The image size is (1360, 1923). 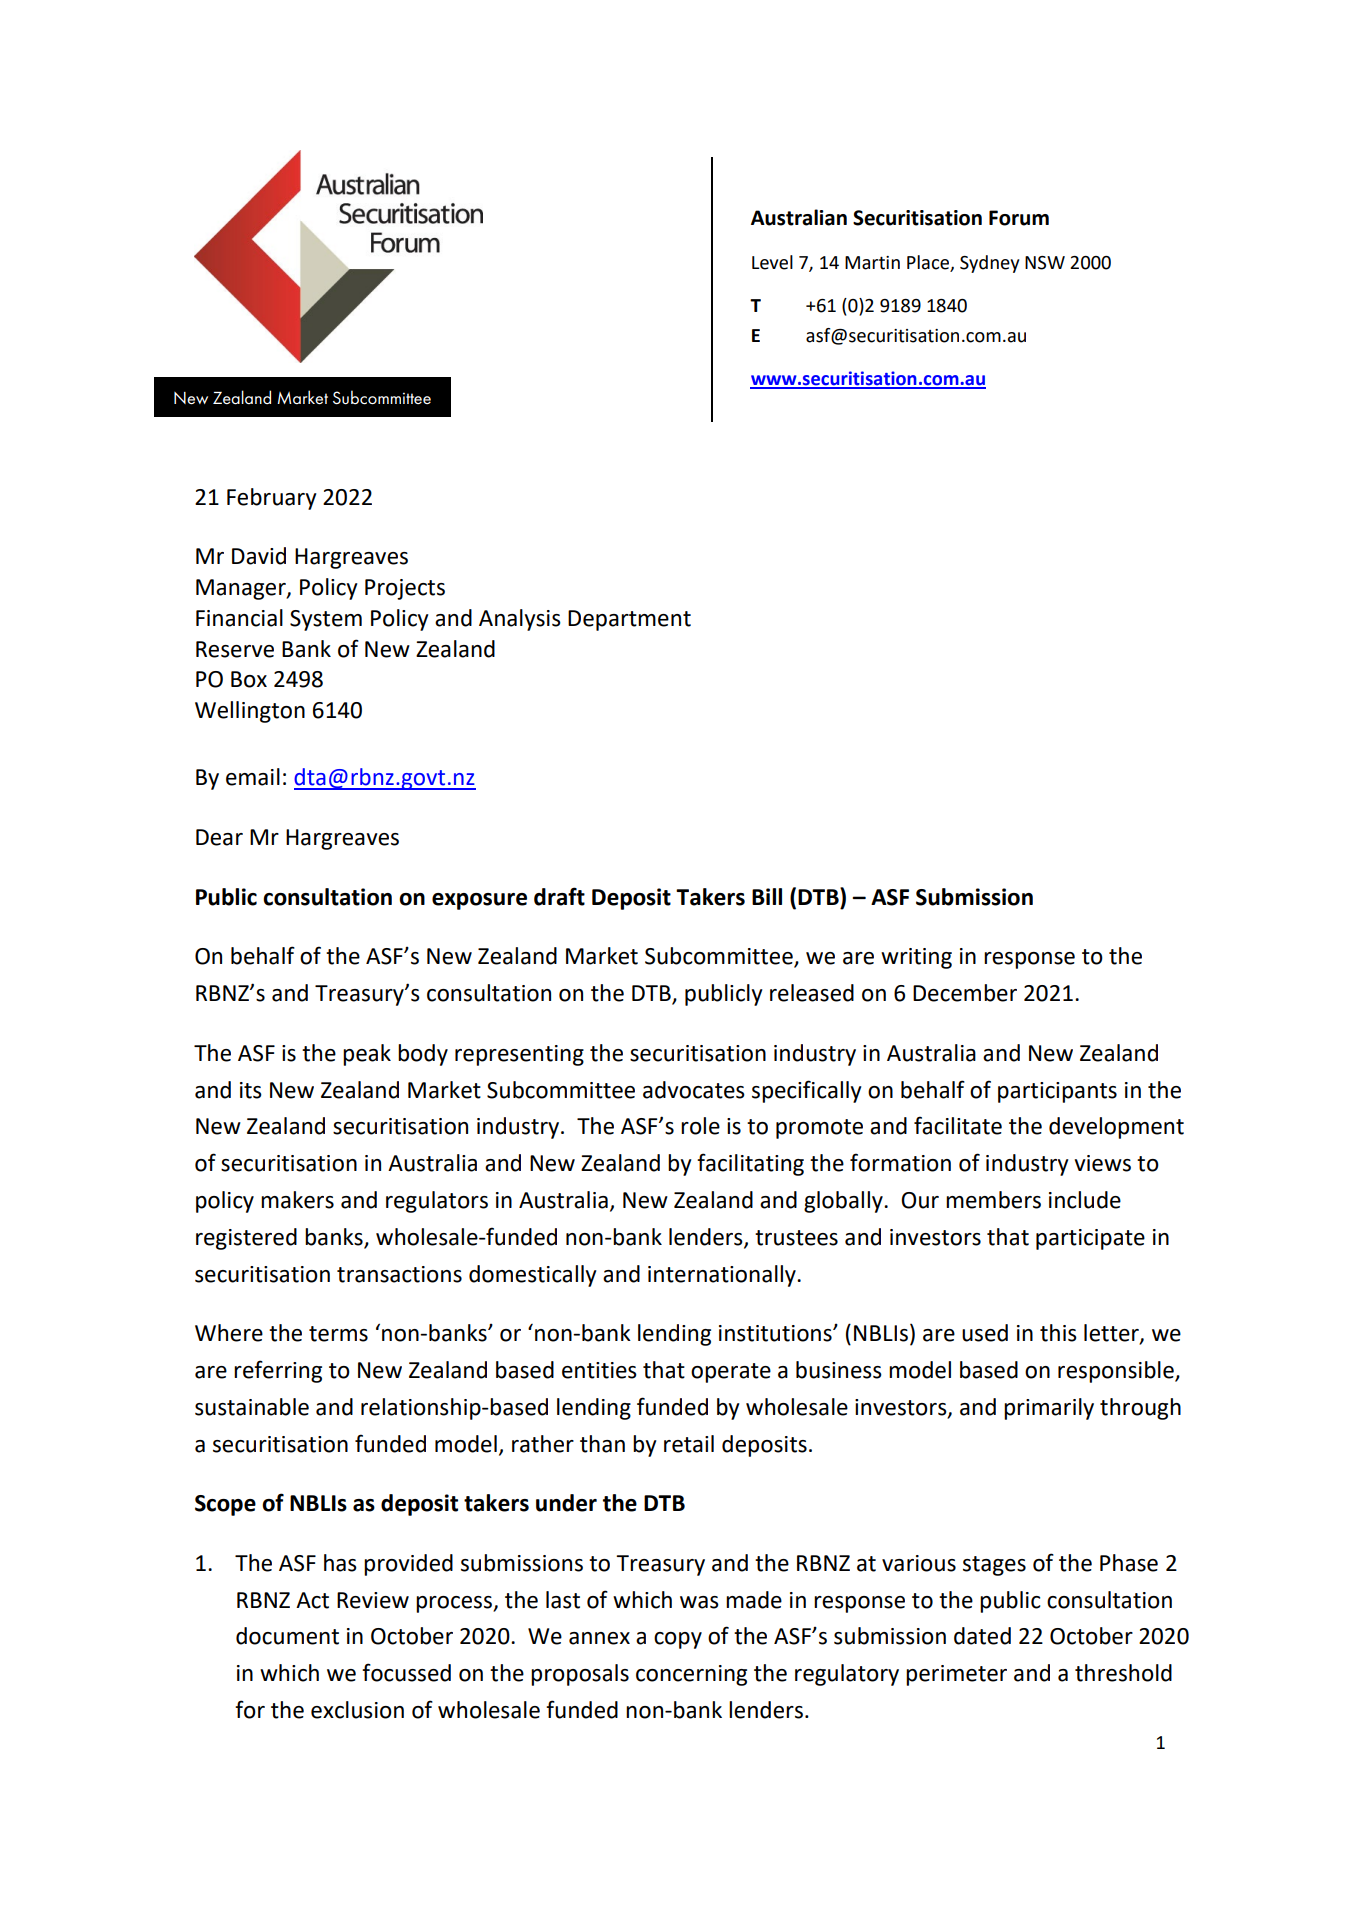 I want to click on document, so click(x=287, y=1636).
